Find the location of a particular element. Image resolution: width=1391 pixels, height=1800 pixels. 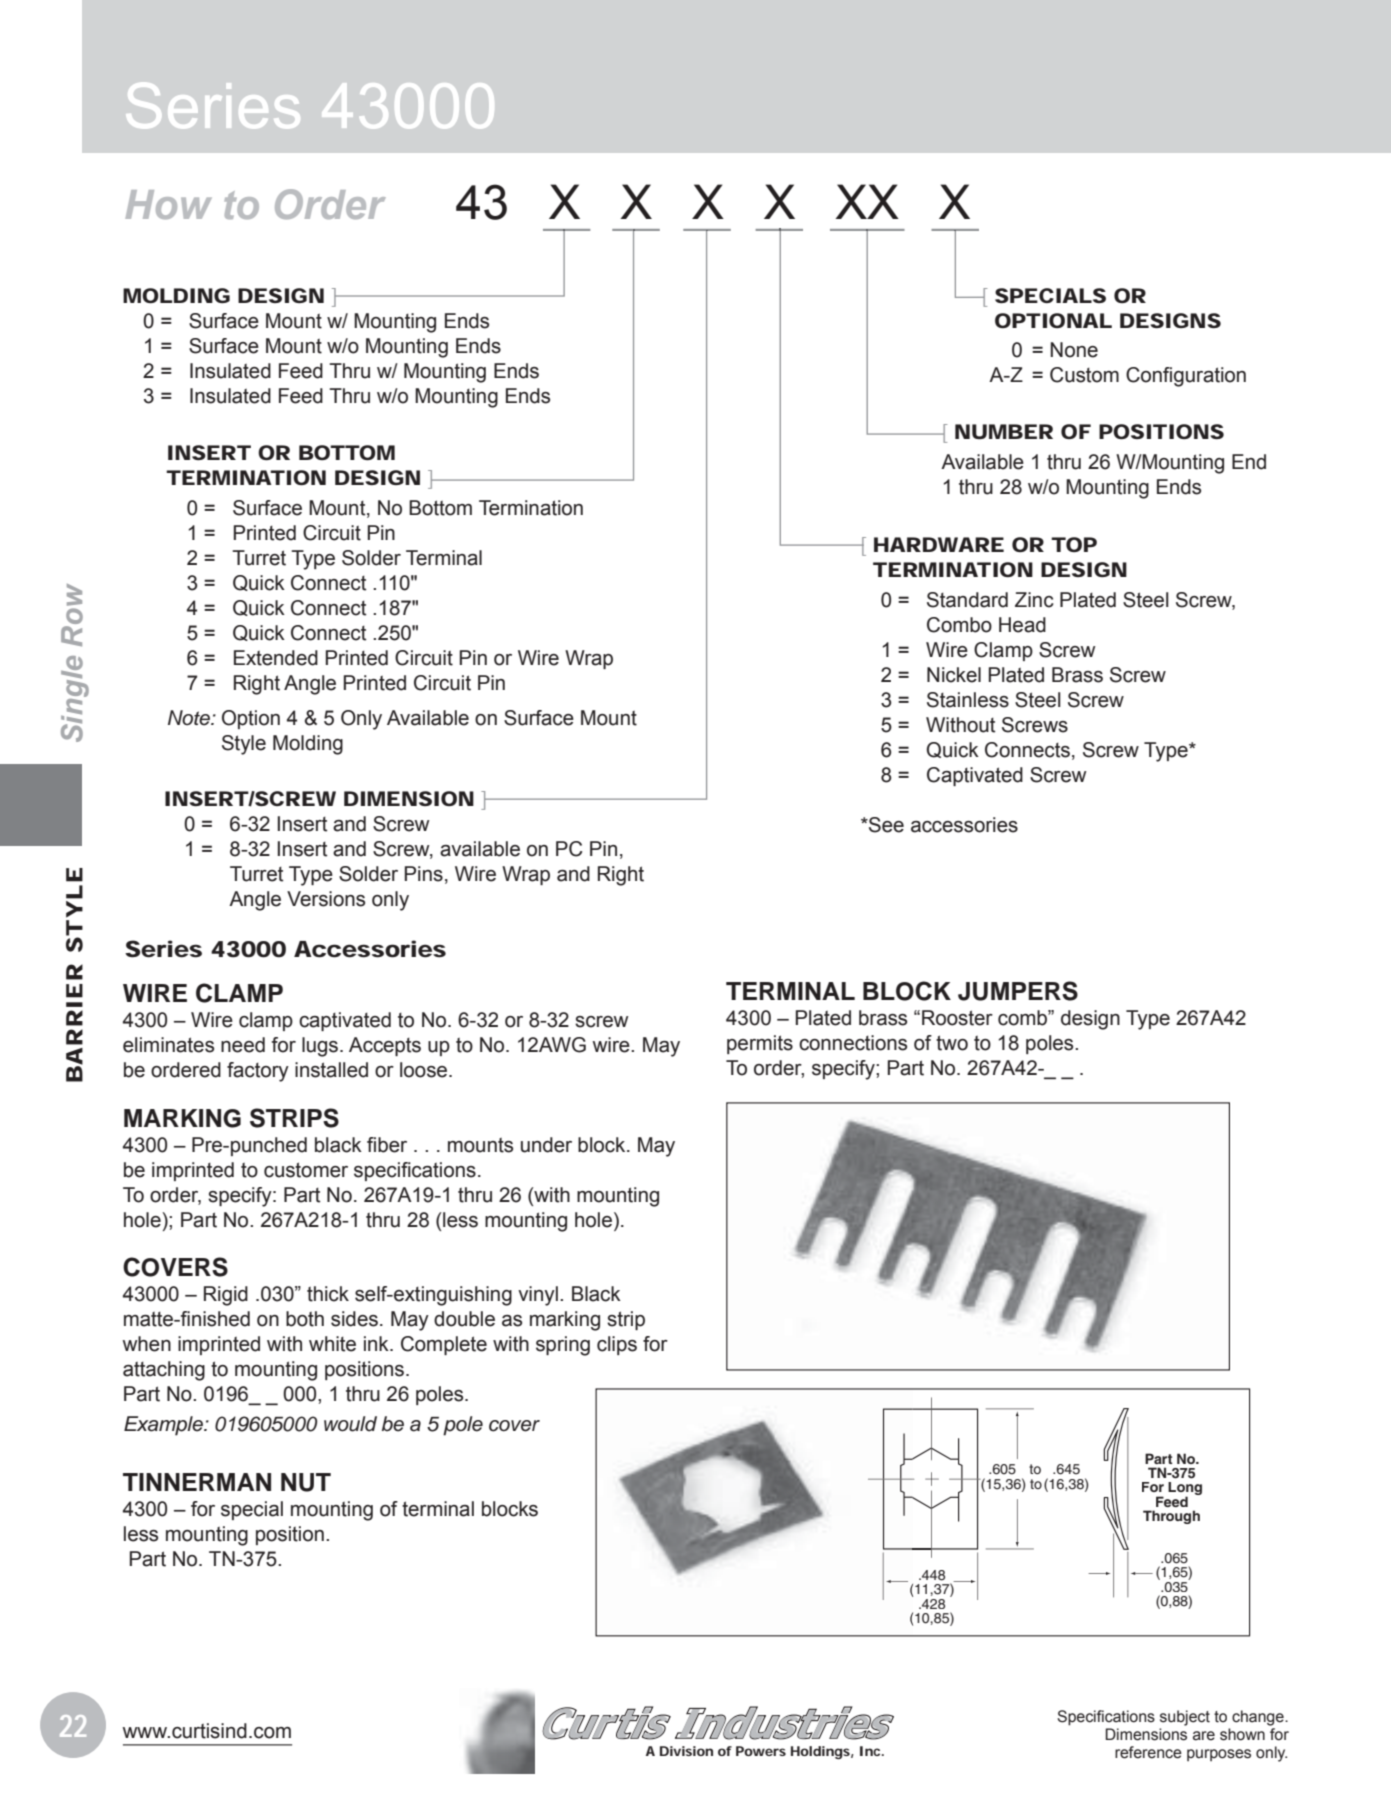

See is located at coordinates (885, 825).
